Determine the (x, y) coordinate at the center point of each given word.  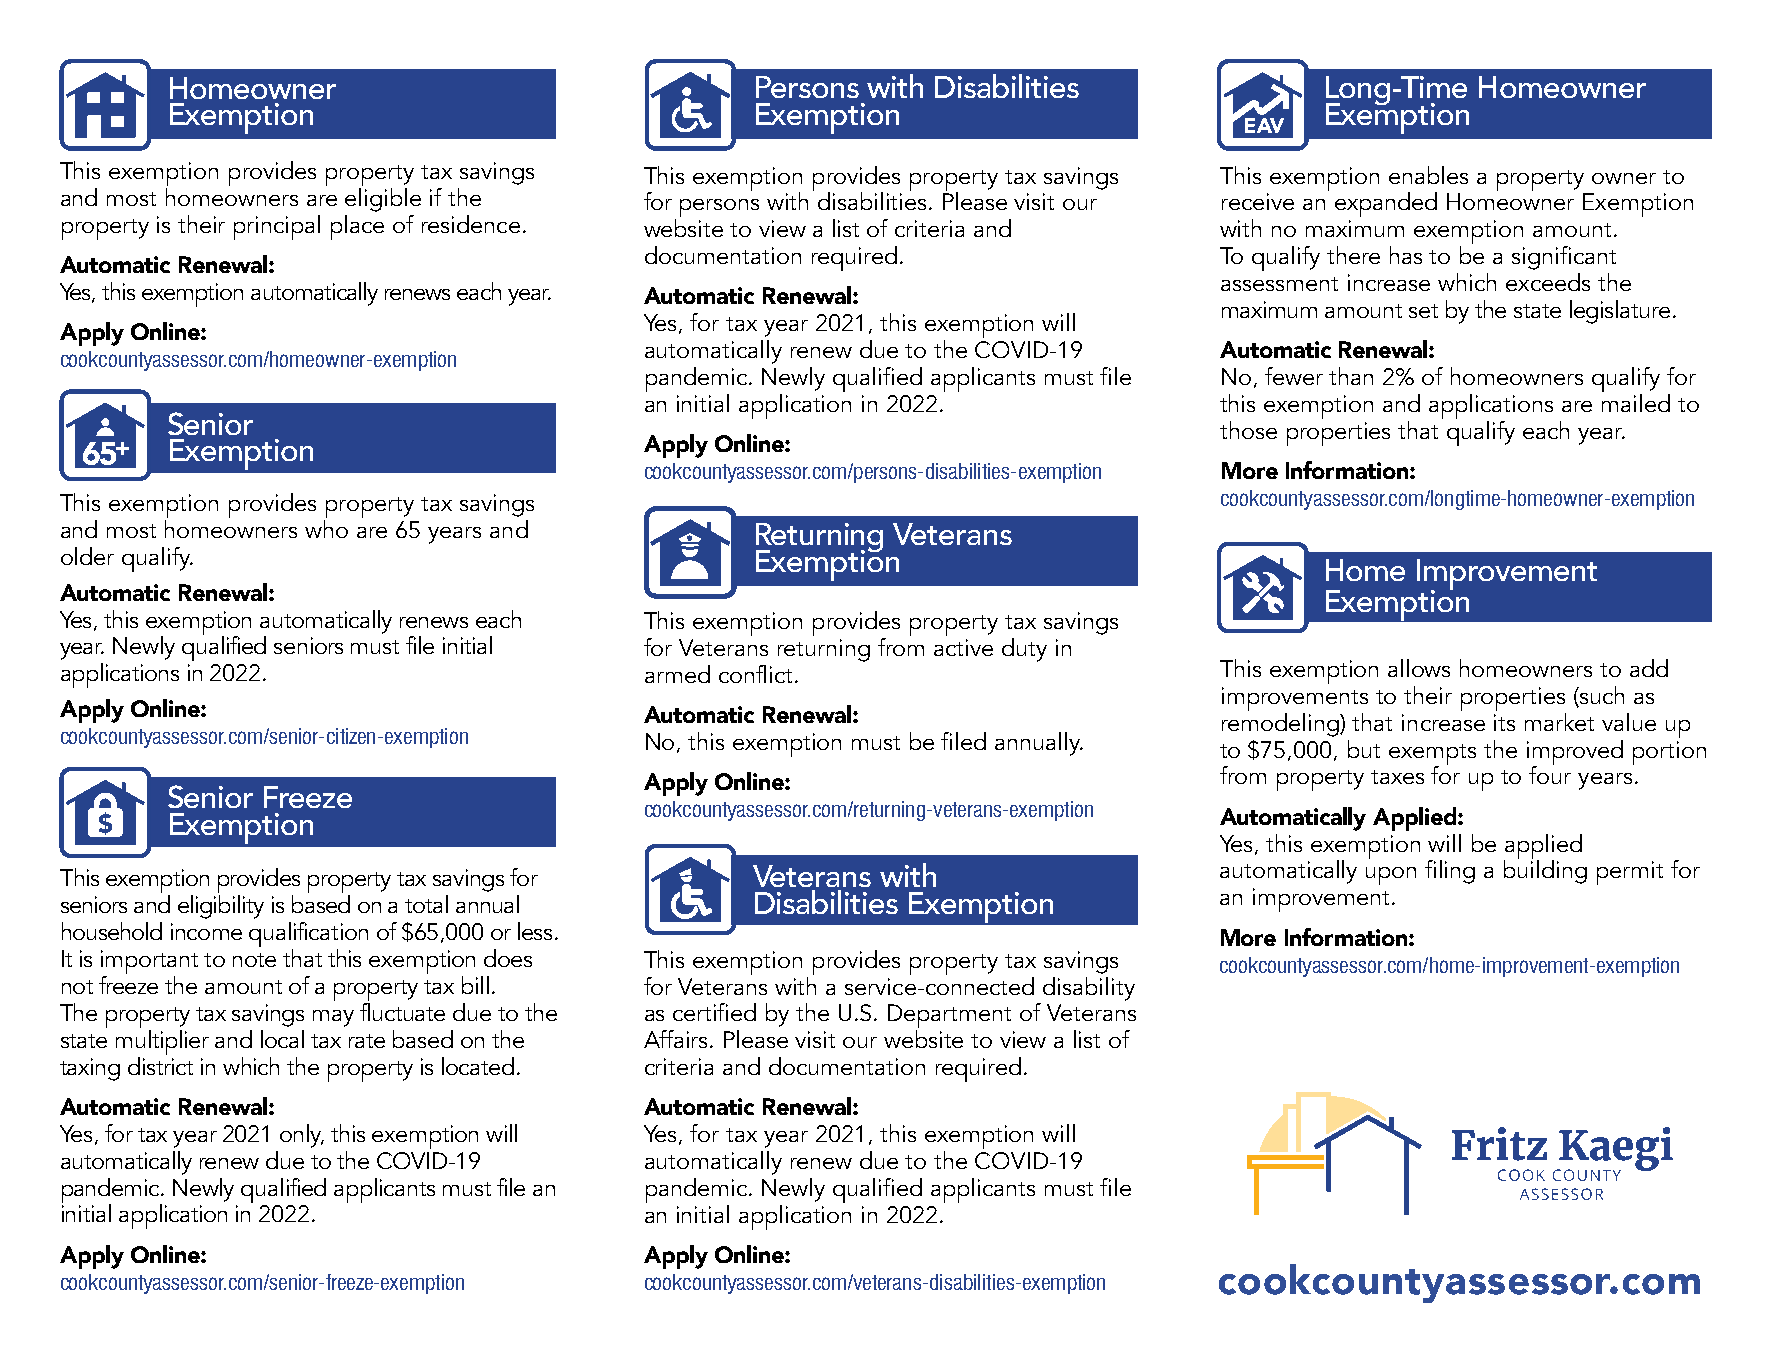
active (963, 647)
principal (277, 227)
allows (1419, 668)
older (87, 556)
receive (1258, 201)
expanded (1386, 204)
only (302, 1136)
